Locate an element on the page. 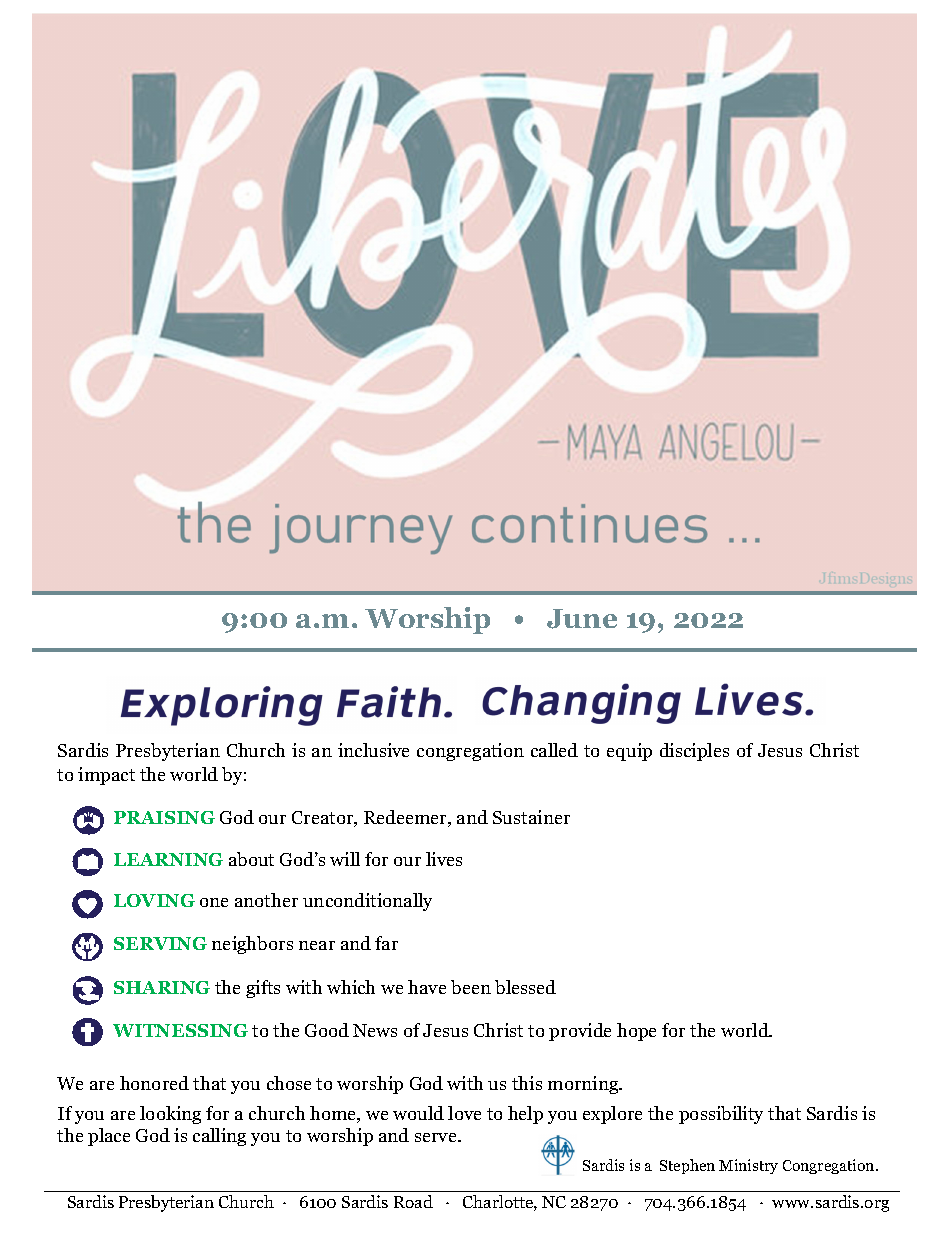 Image resolution: width=952 pixels, height=1233 pixels. one is located at coordinates (214, 902).
